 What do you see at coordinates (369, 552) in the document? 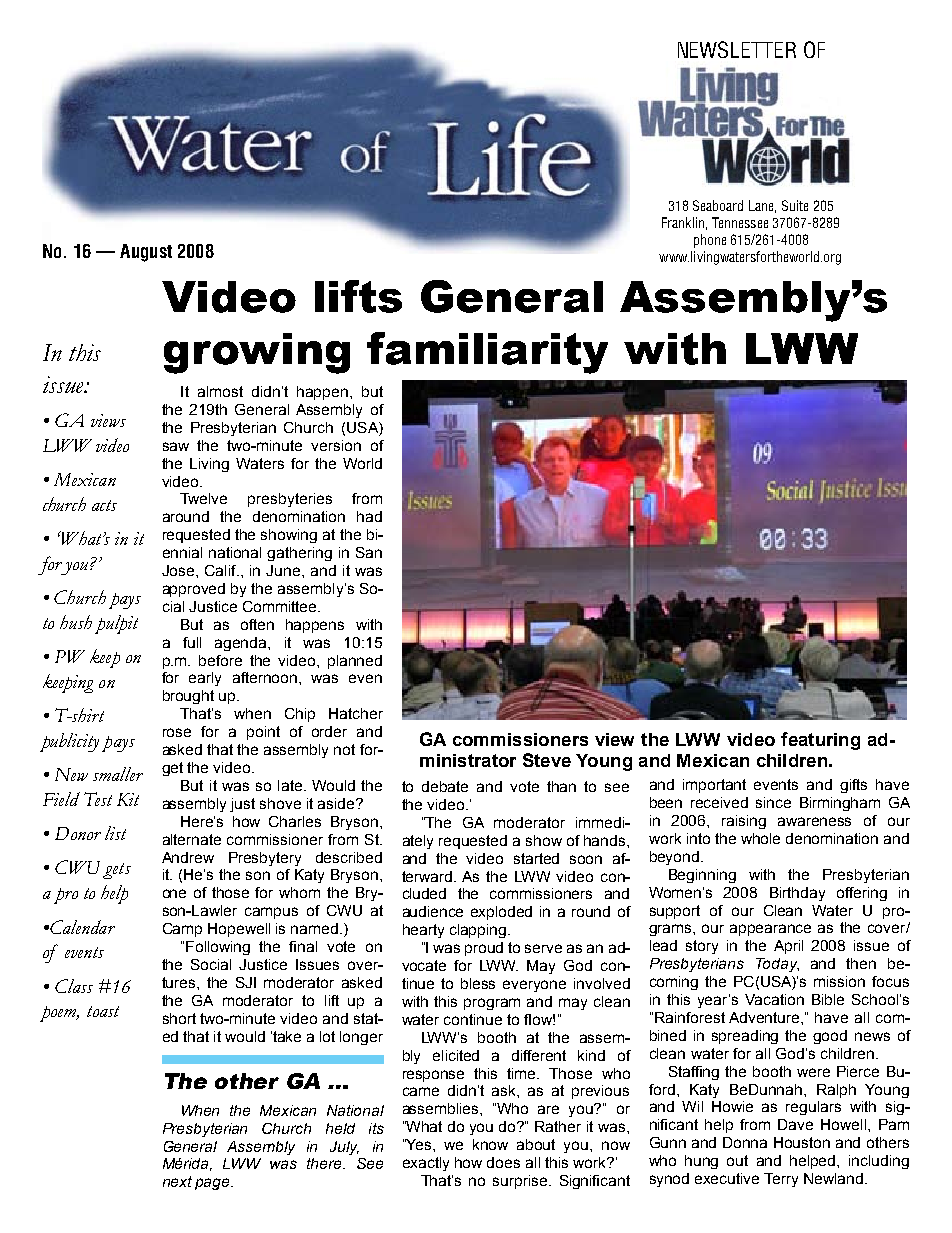
I see `San` at bounding box center [369, 552].
